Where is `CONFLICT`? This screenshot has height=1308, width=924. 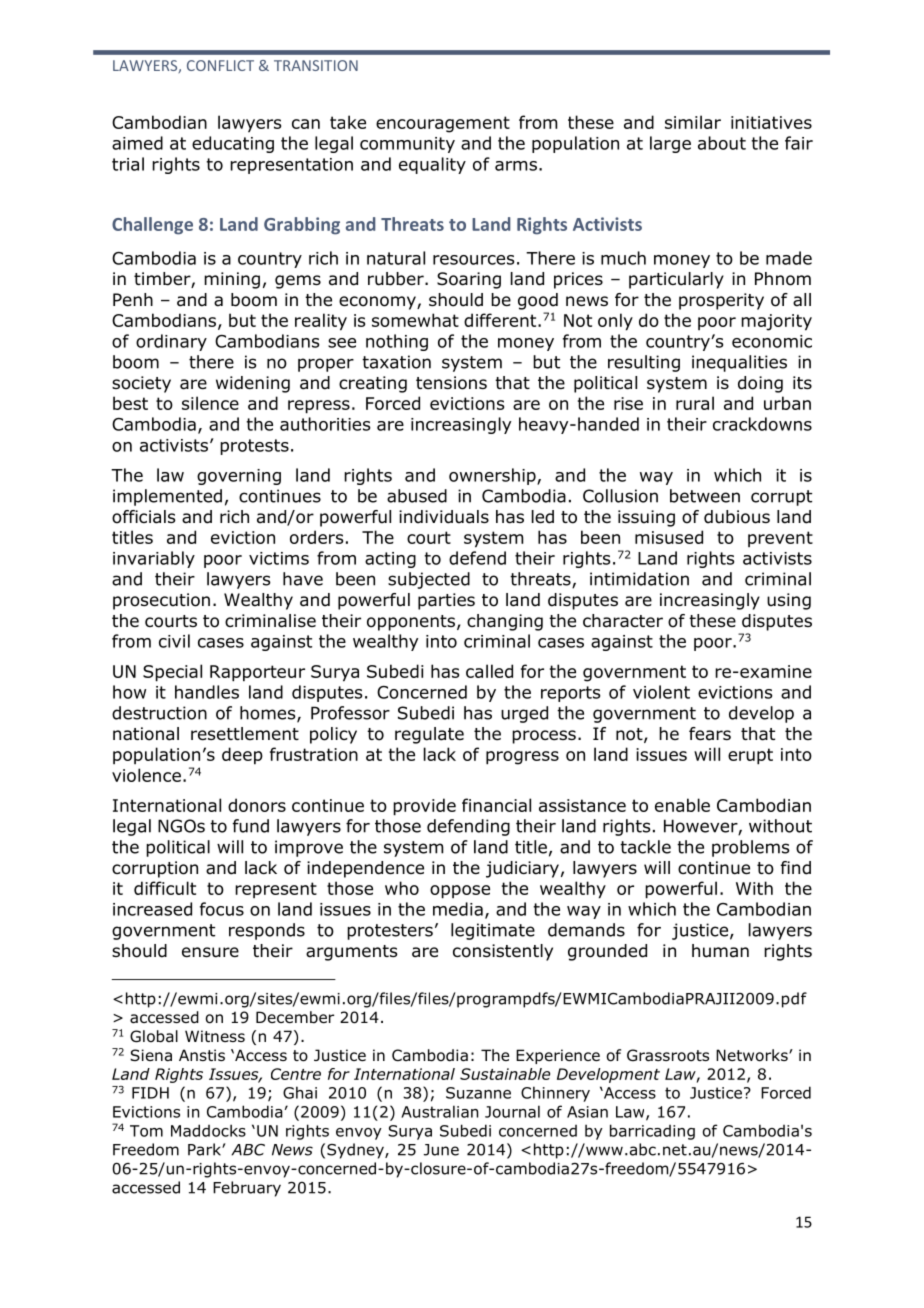 CONFLICT is located at coordinates (220, 65).
